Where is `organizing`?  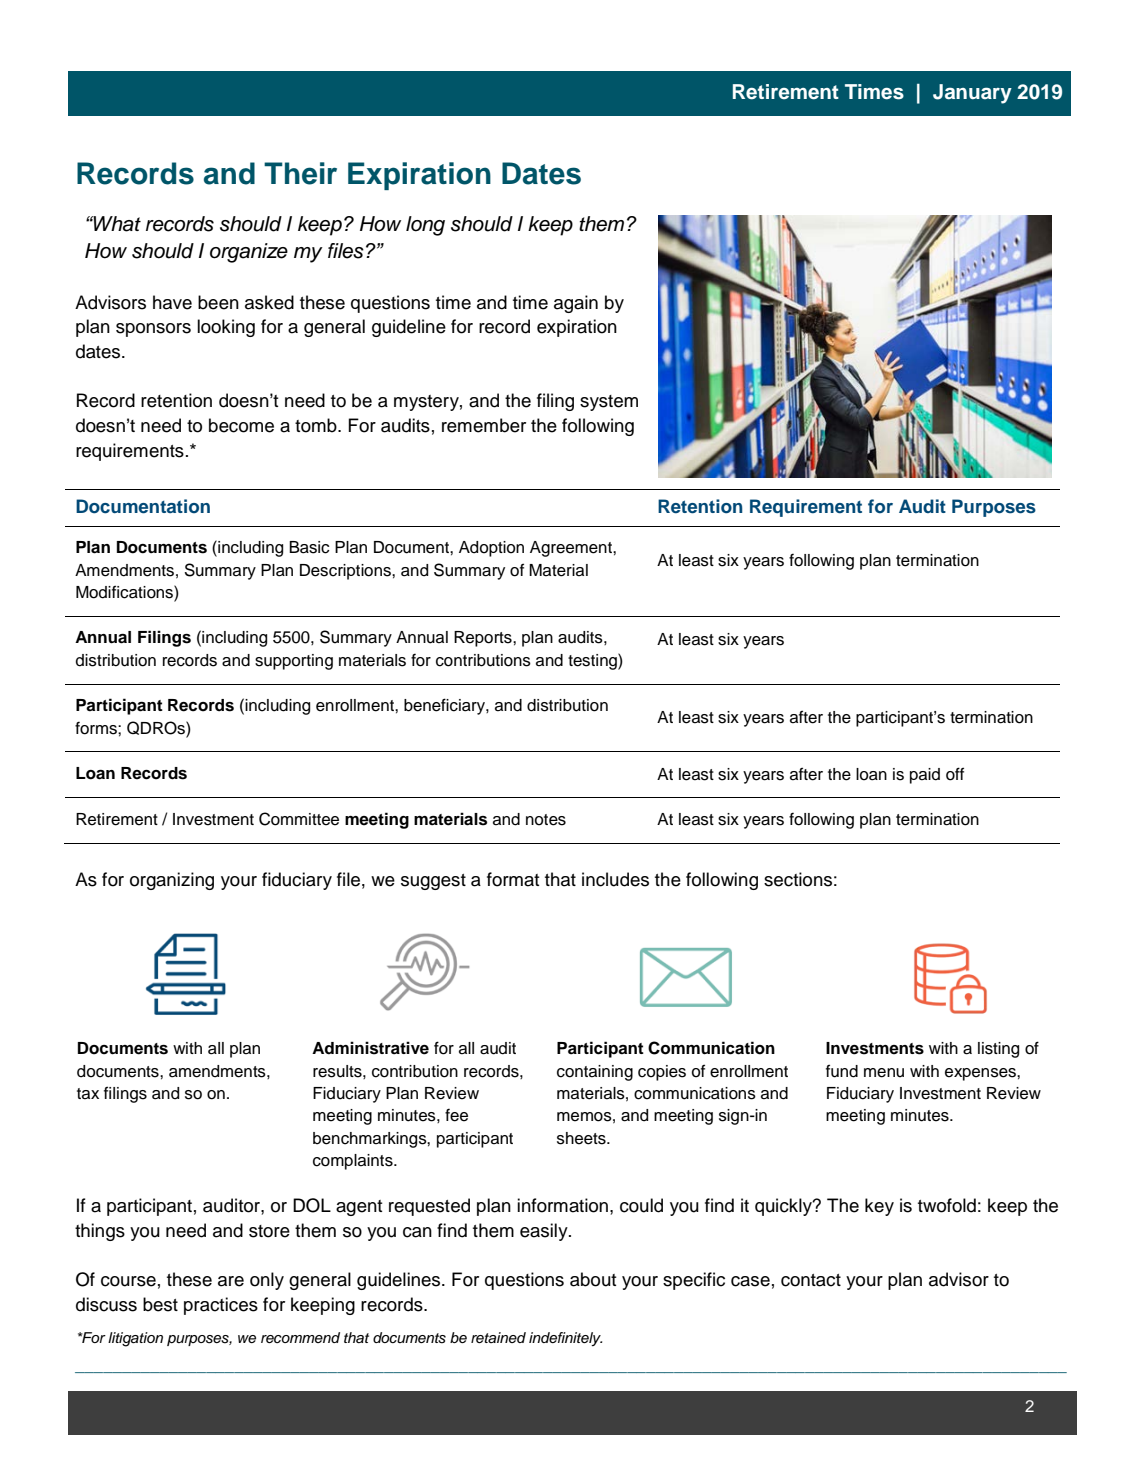 organizing is located at coordinates (172, 881).
